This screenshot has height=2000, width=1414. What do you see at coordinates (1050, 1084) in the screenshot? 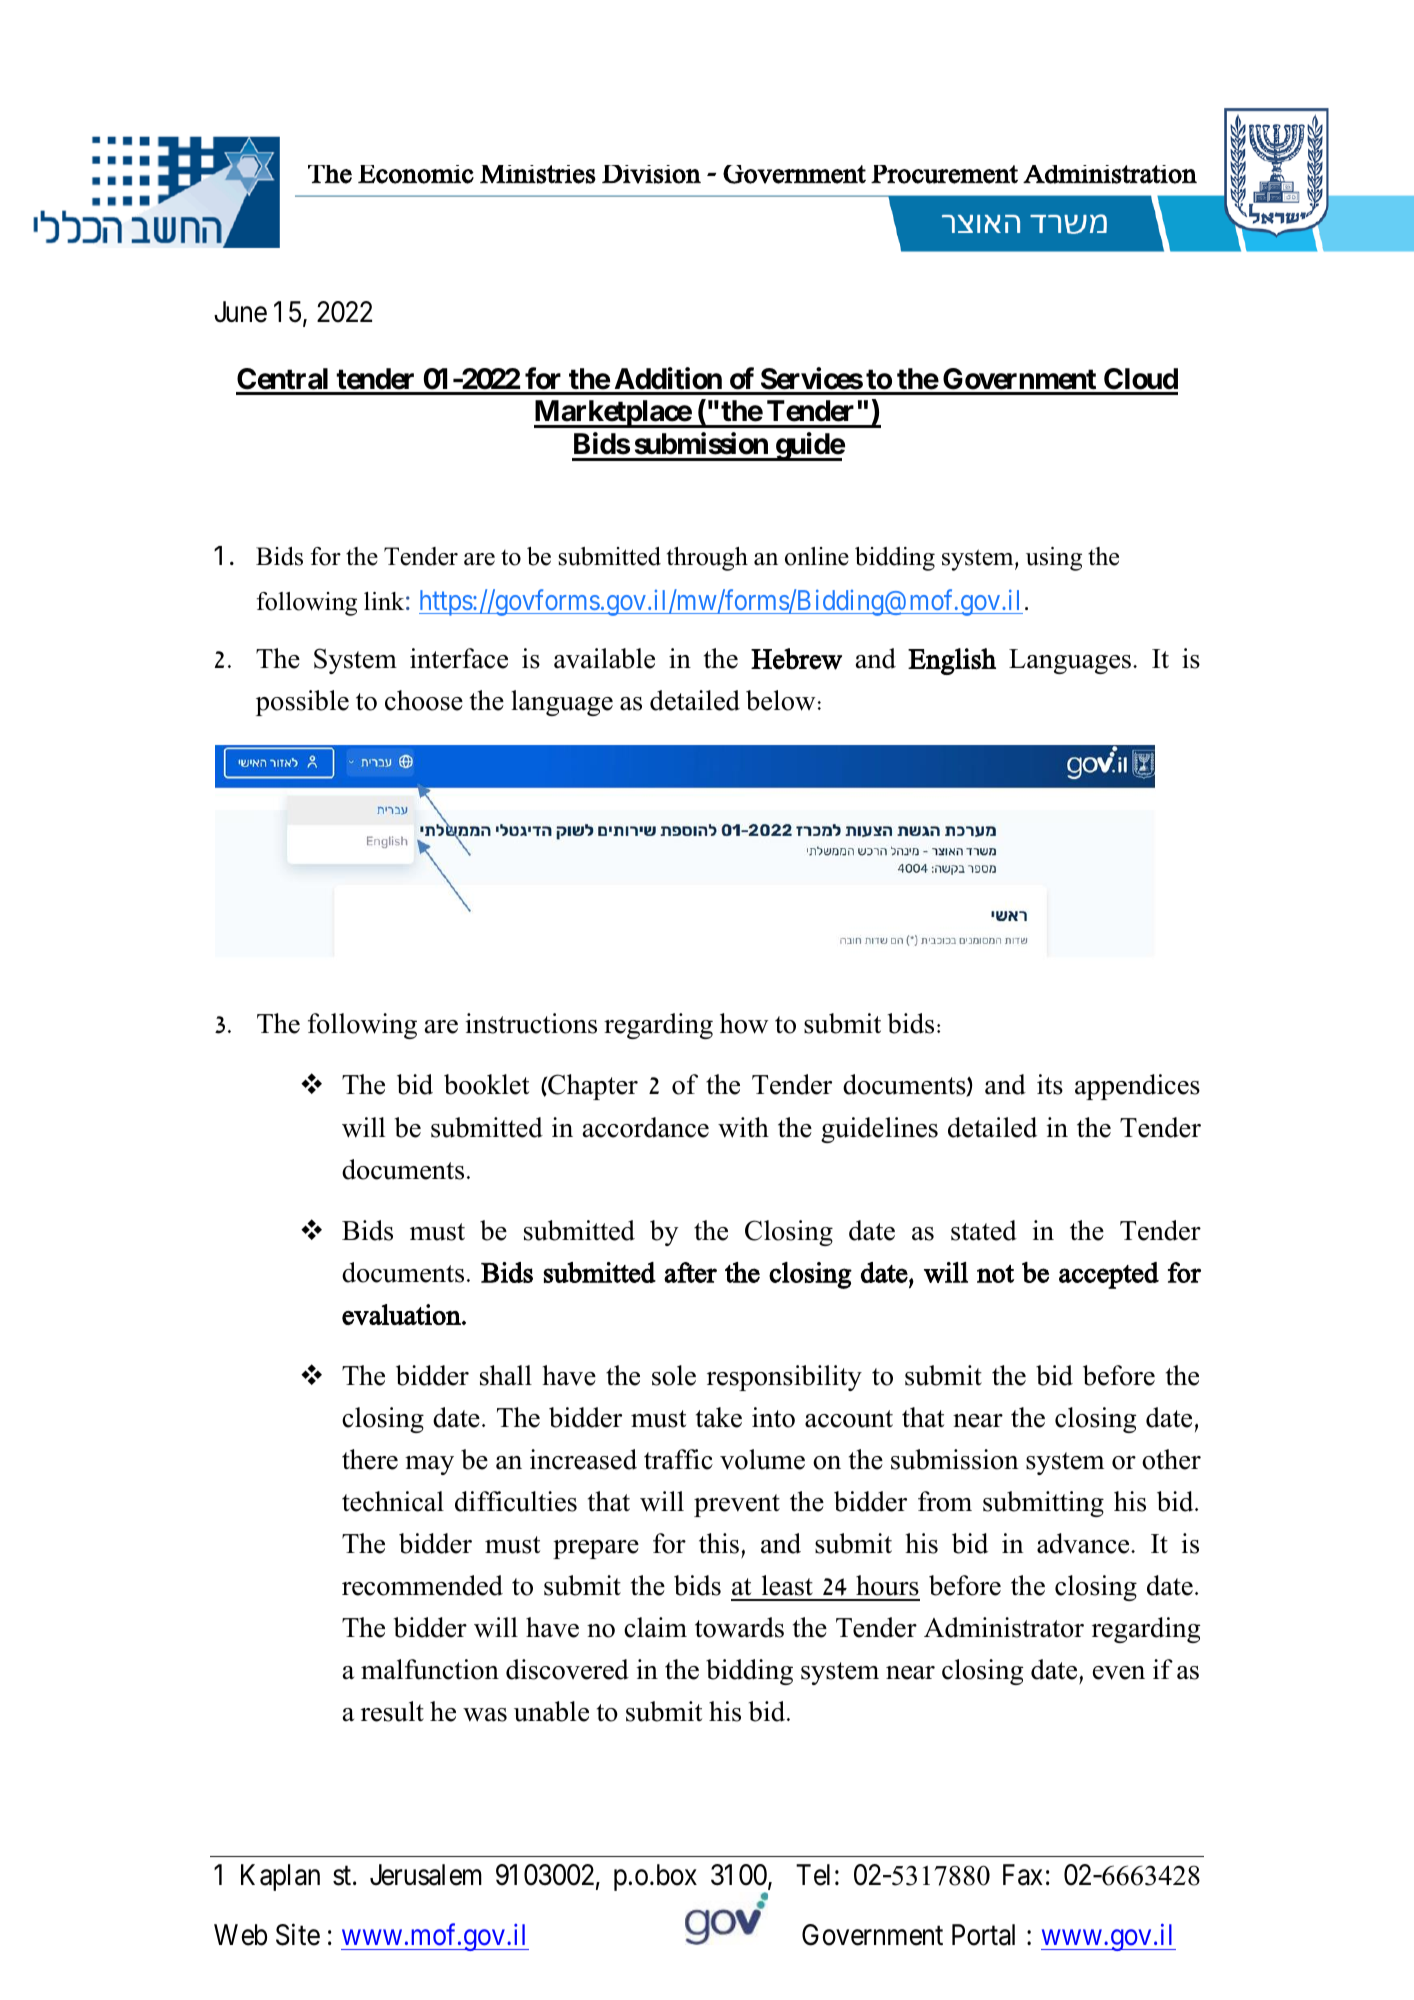
I see `its` at bounding box center [1050, 1084].
